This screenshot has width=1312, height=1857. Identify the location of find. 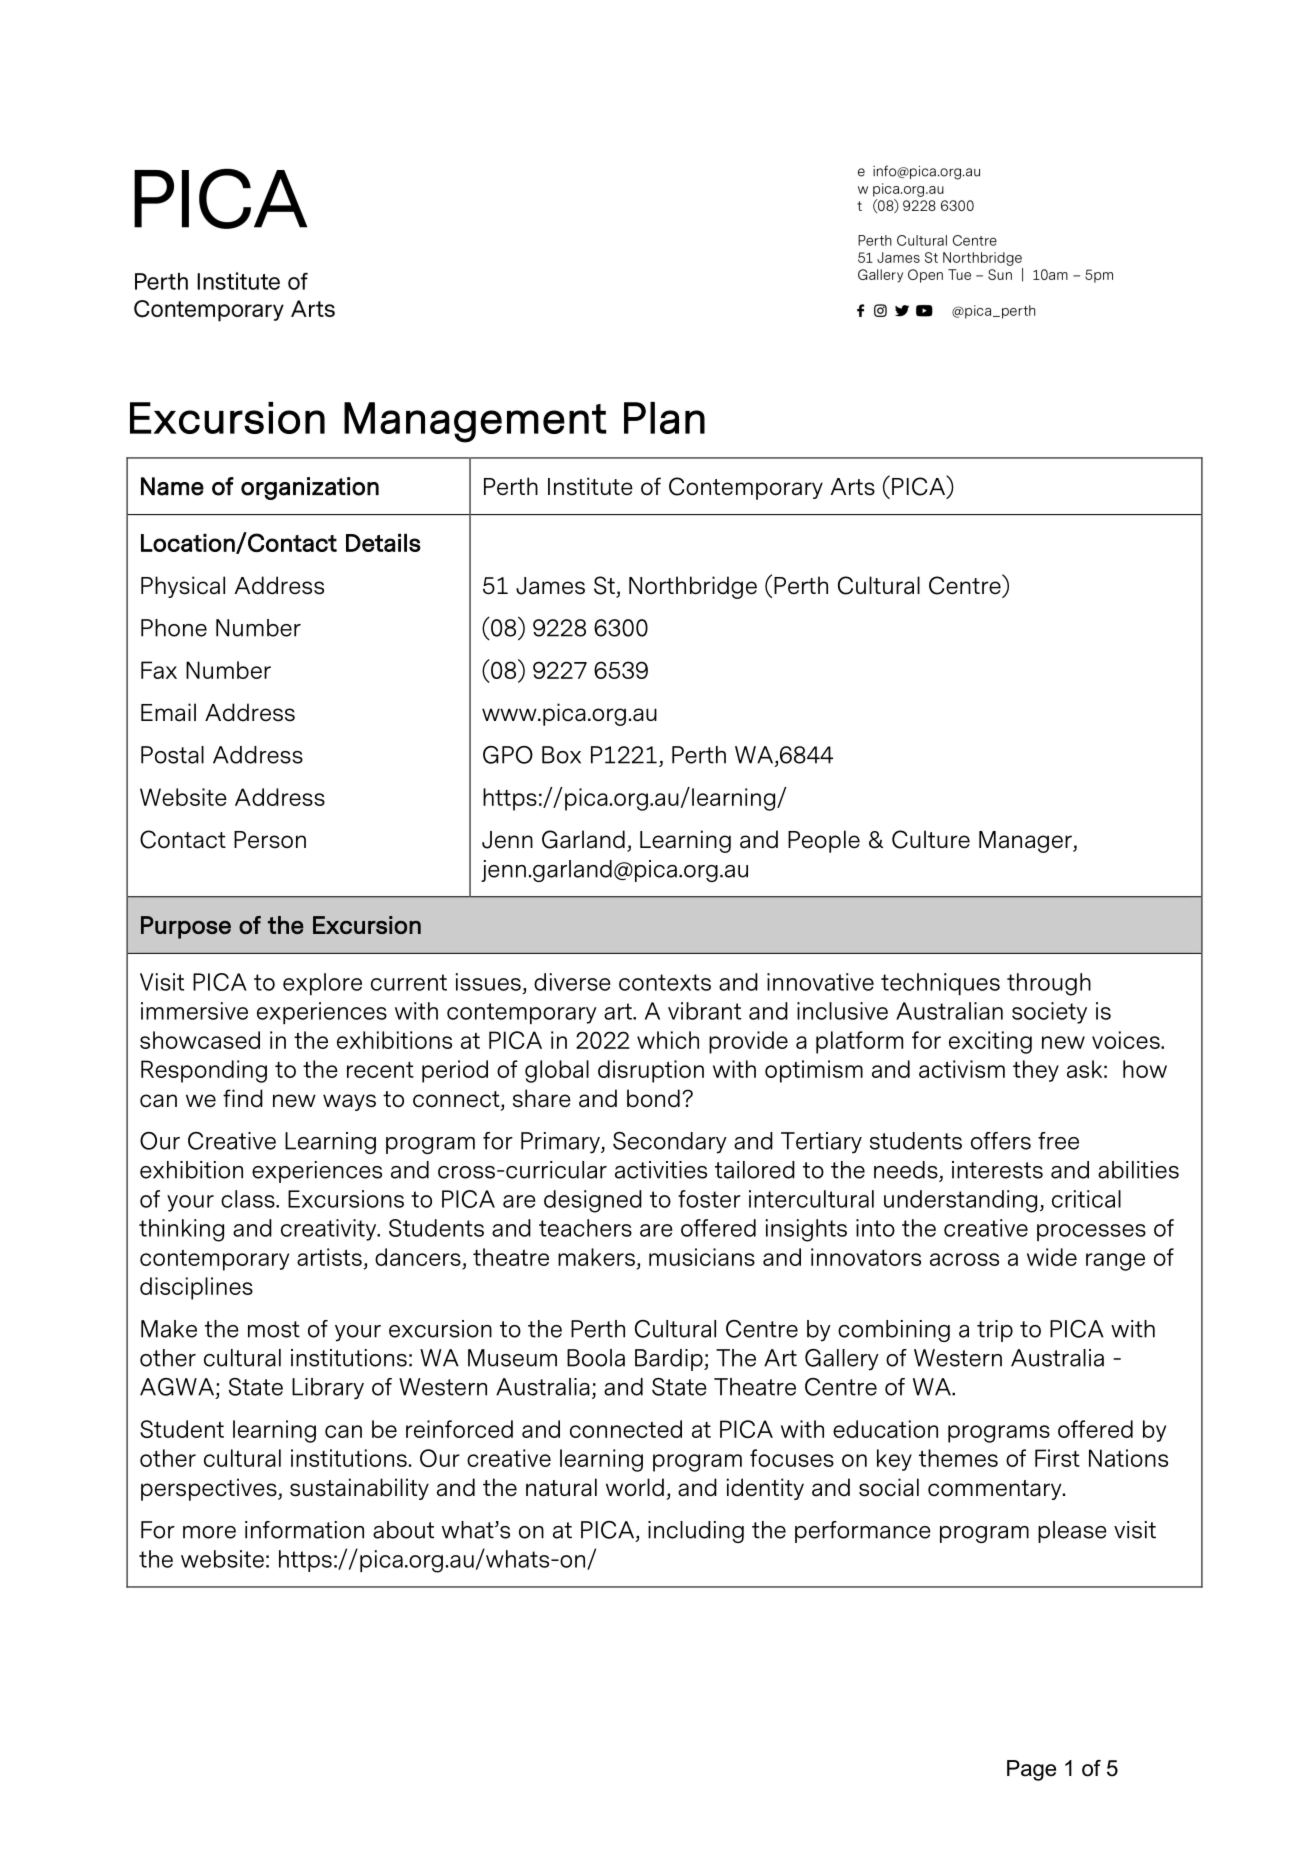
(243, 1098).
